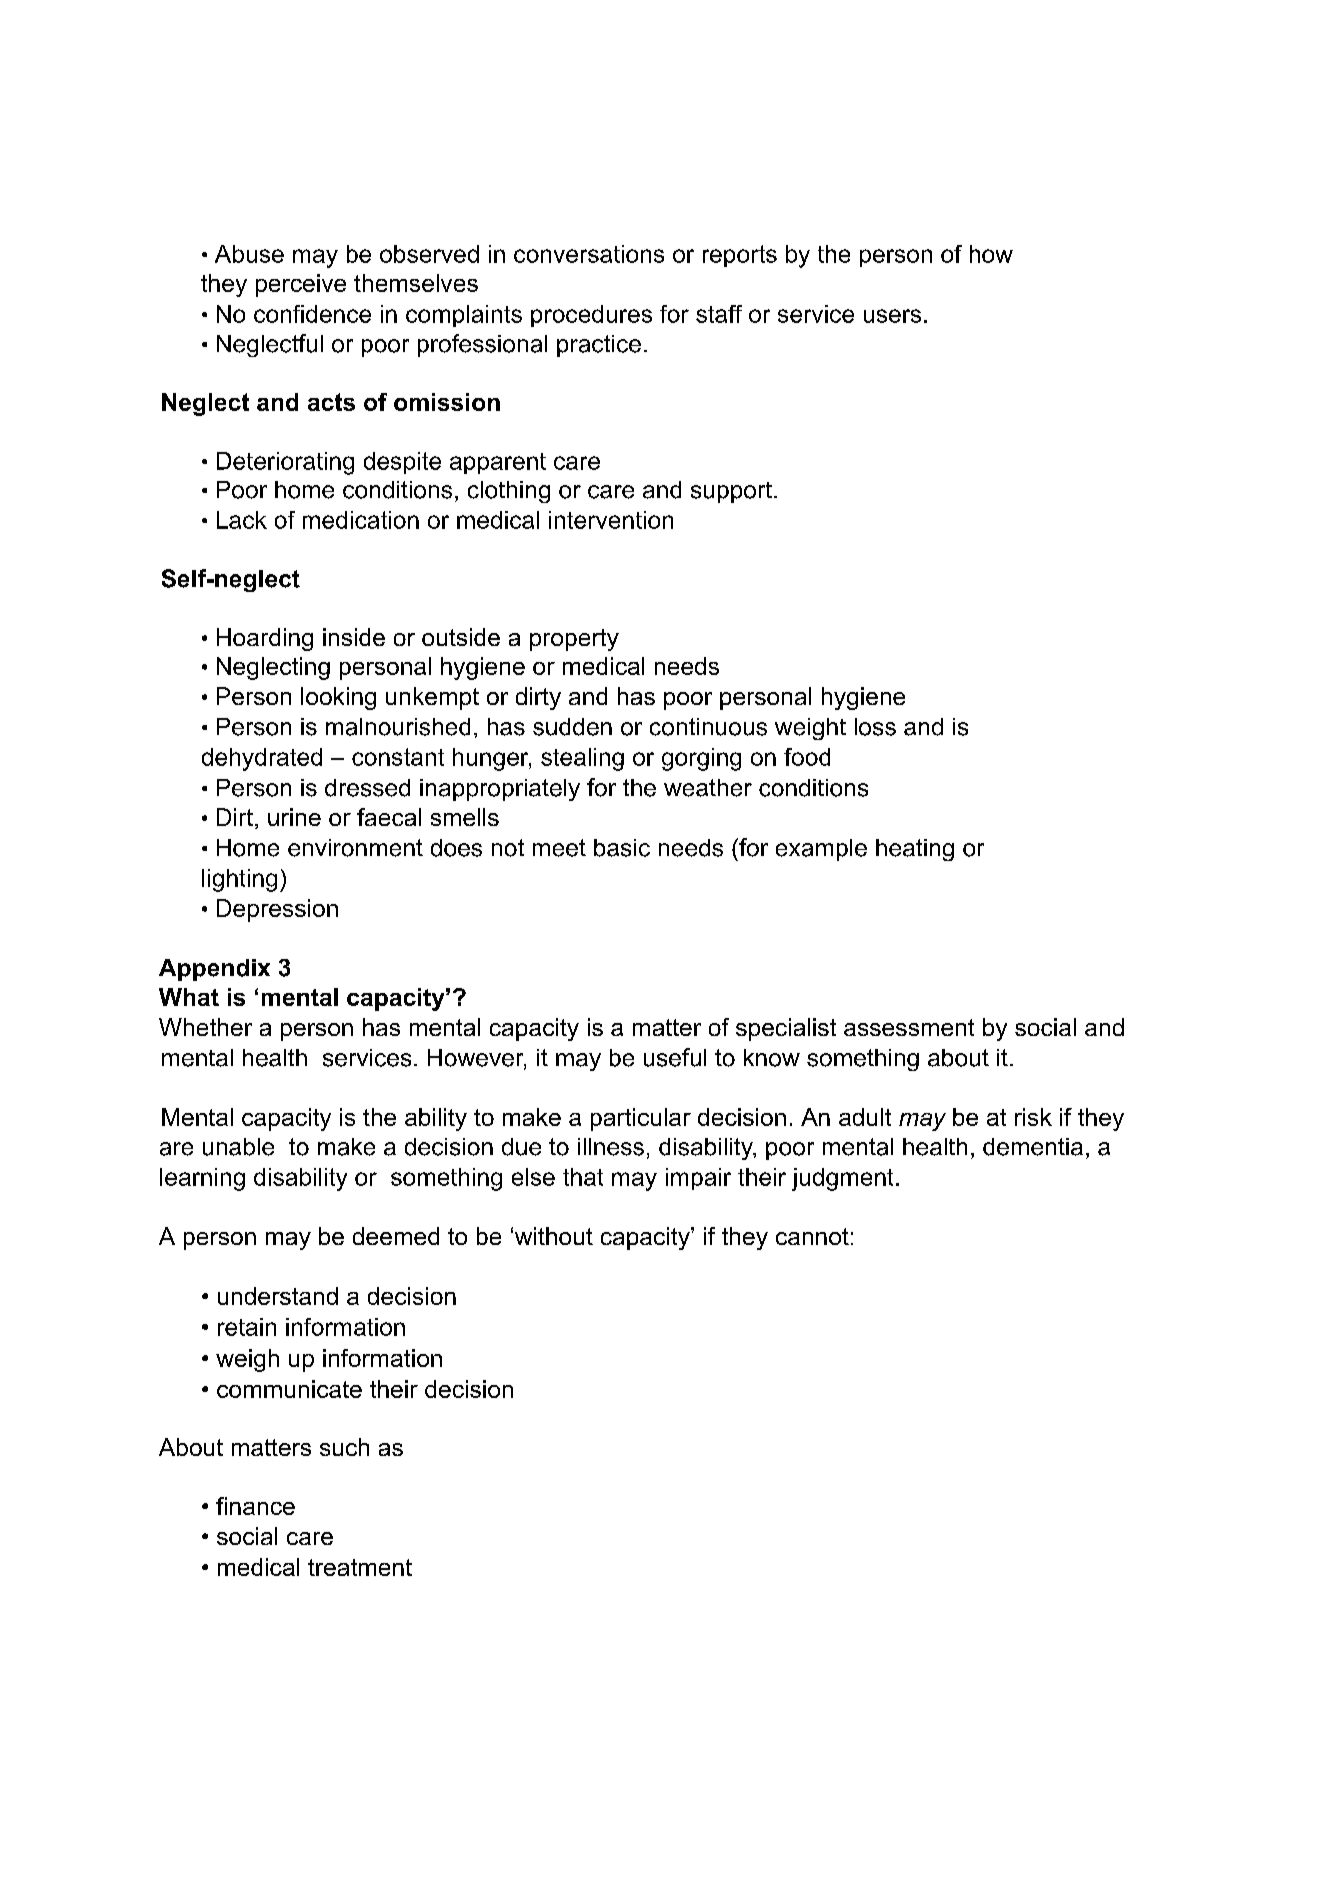  I want to click on cannot, so click(812, 1236).
